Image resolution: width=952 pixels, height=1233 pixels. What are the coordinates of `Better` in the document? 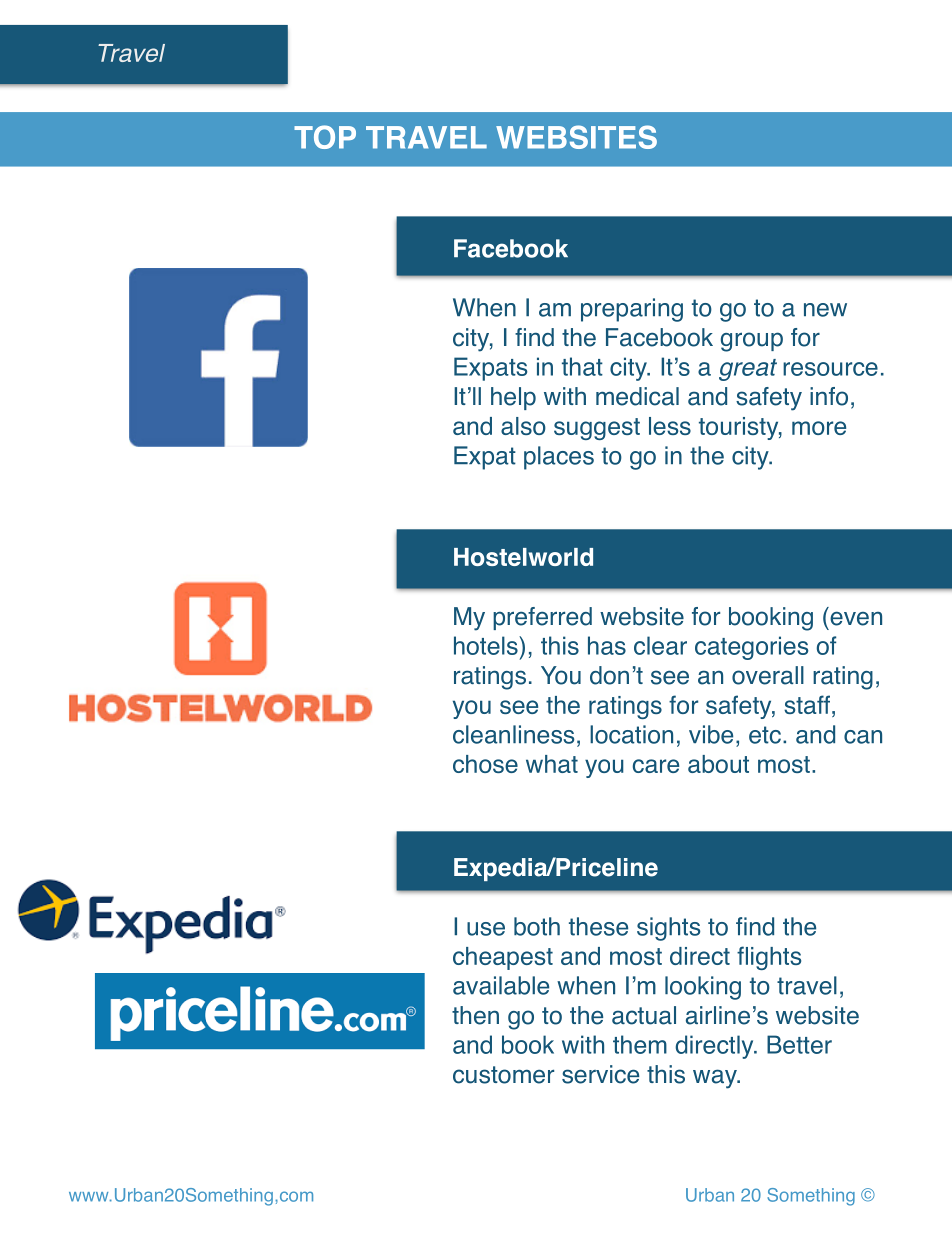 It's located at (799, 1044).
